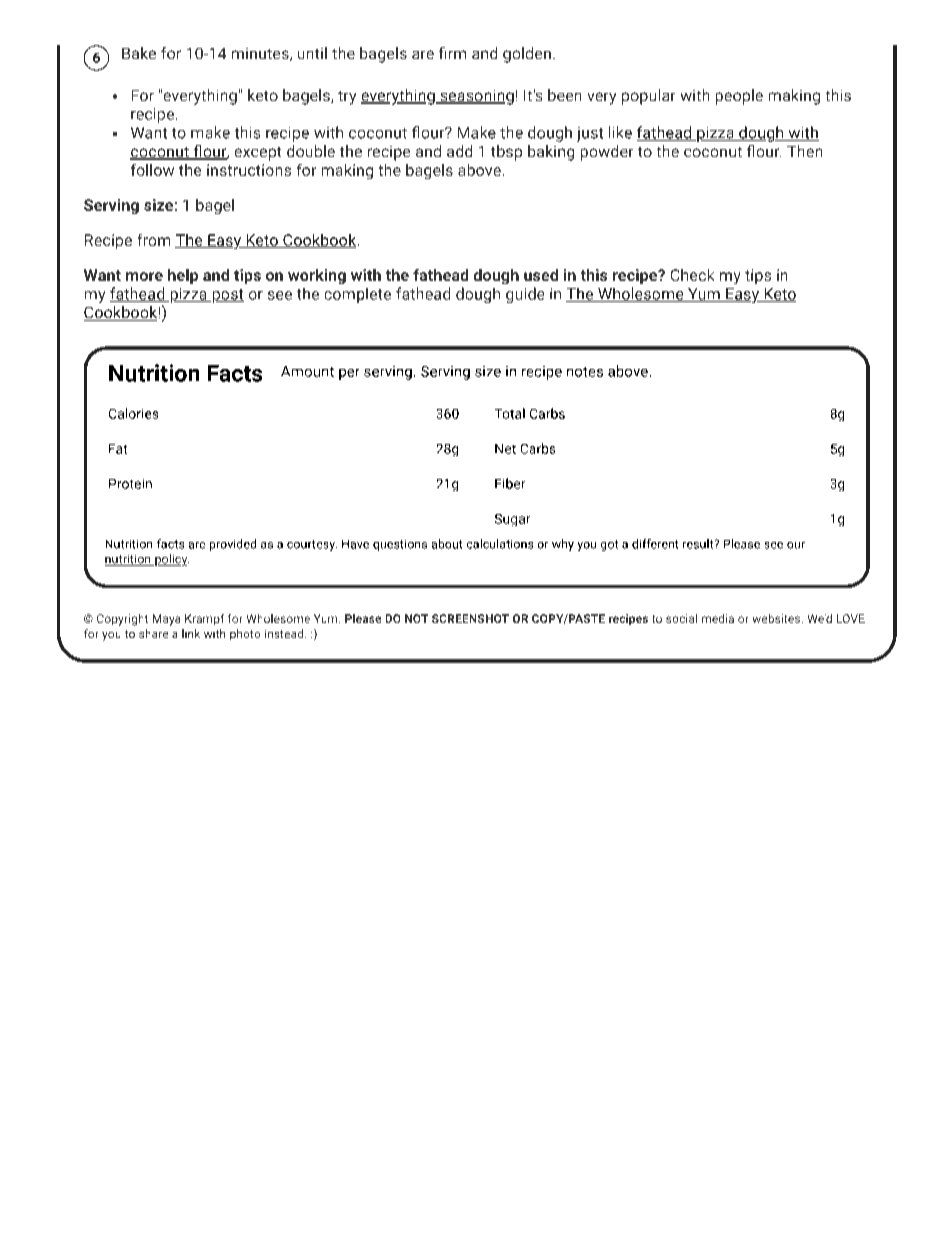 The width and height of the screenshot is (952, 1233). I want to click on people, so click(739, 97).
